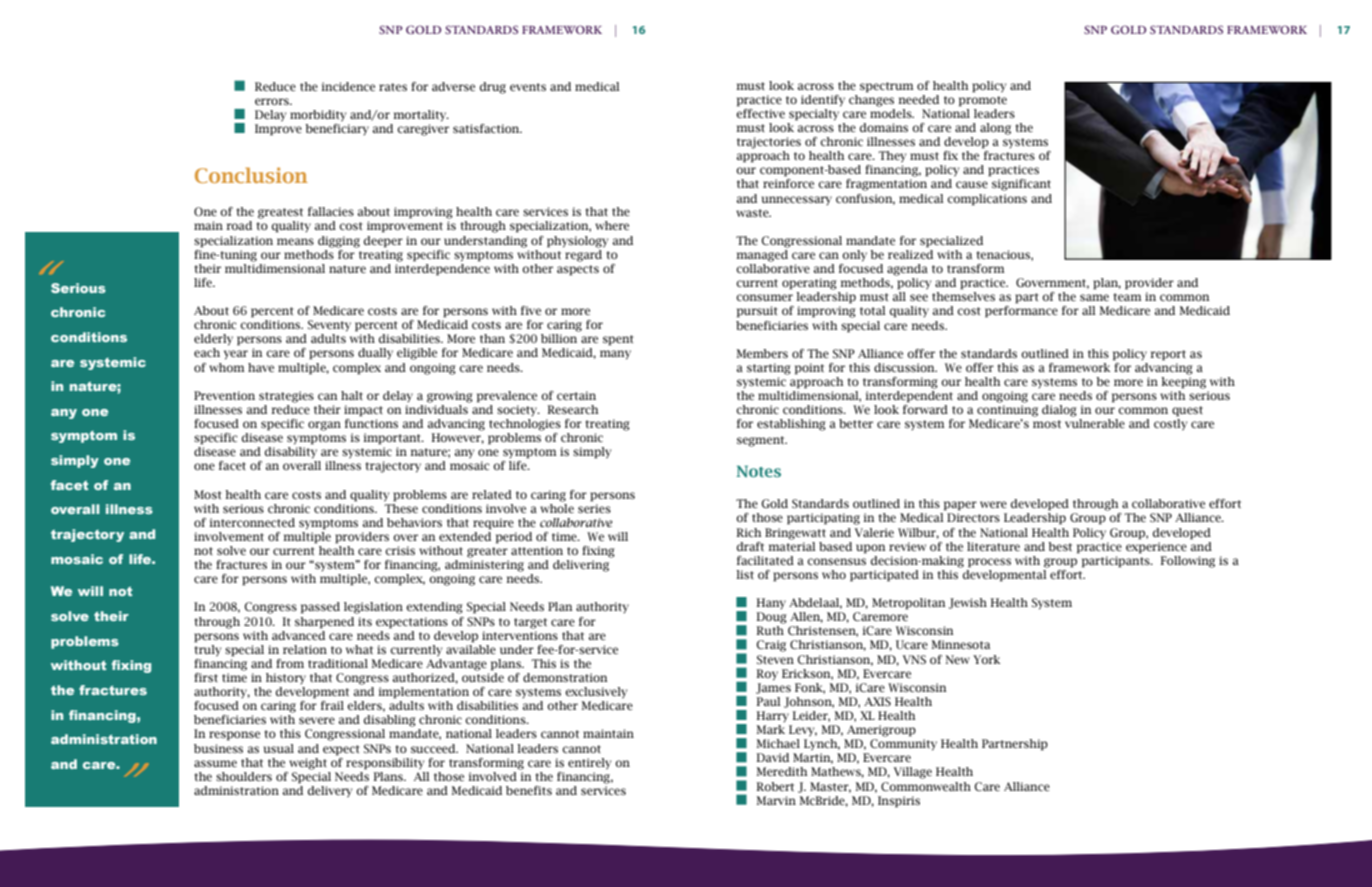  Describe the element at coordinates (329, 326) in the screenshot. I see `Seventy` at that location.
